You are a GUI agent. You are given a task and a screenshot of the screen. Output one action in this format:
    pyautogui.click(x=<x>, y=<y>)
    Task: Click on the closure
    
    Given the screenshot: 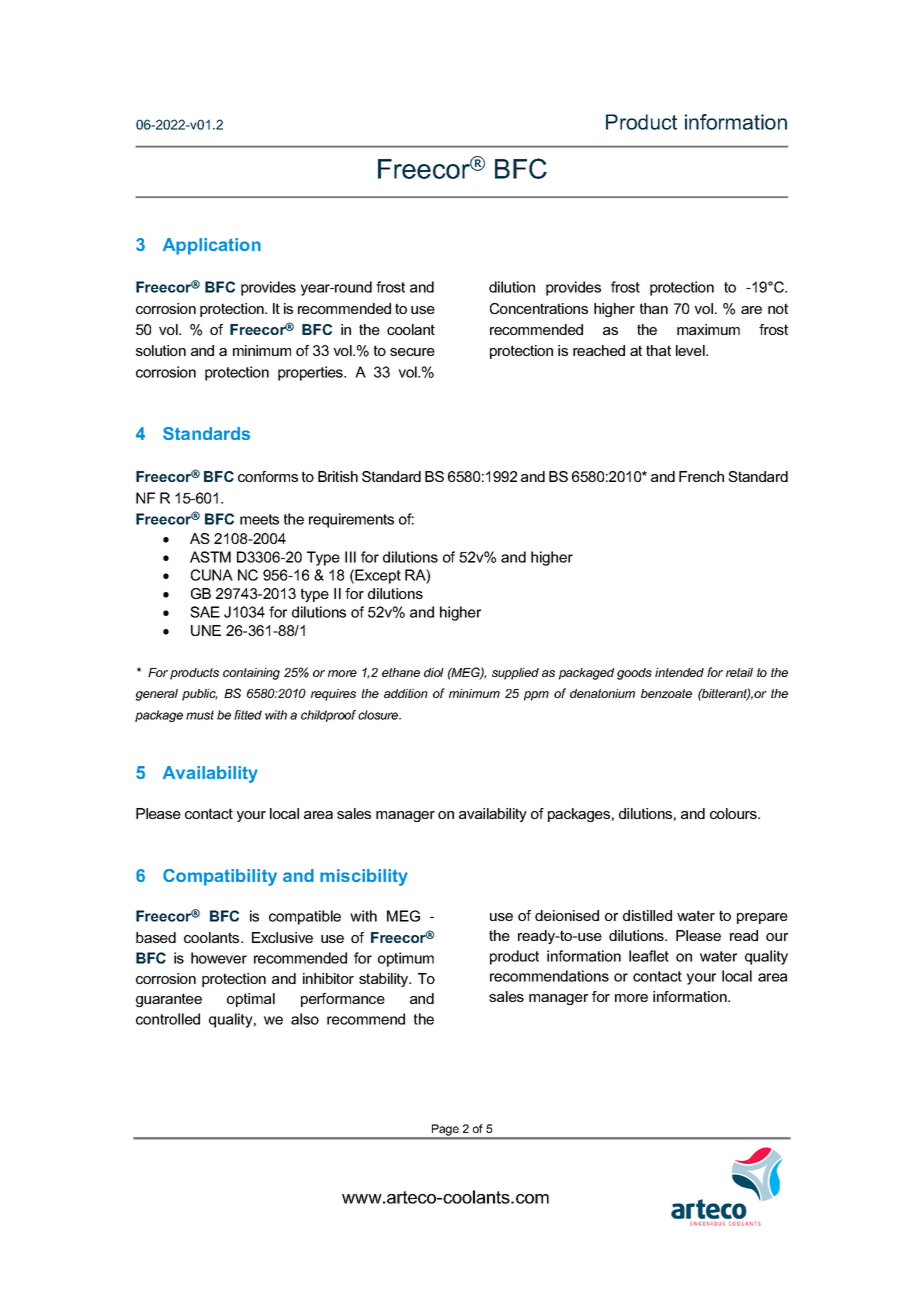 What is the action you would take?
    pyautogui.click(x=379, y=715)
